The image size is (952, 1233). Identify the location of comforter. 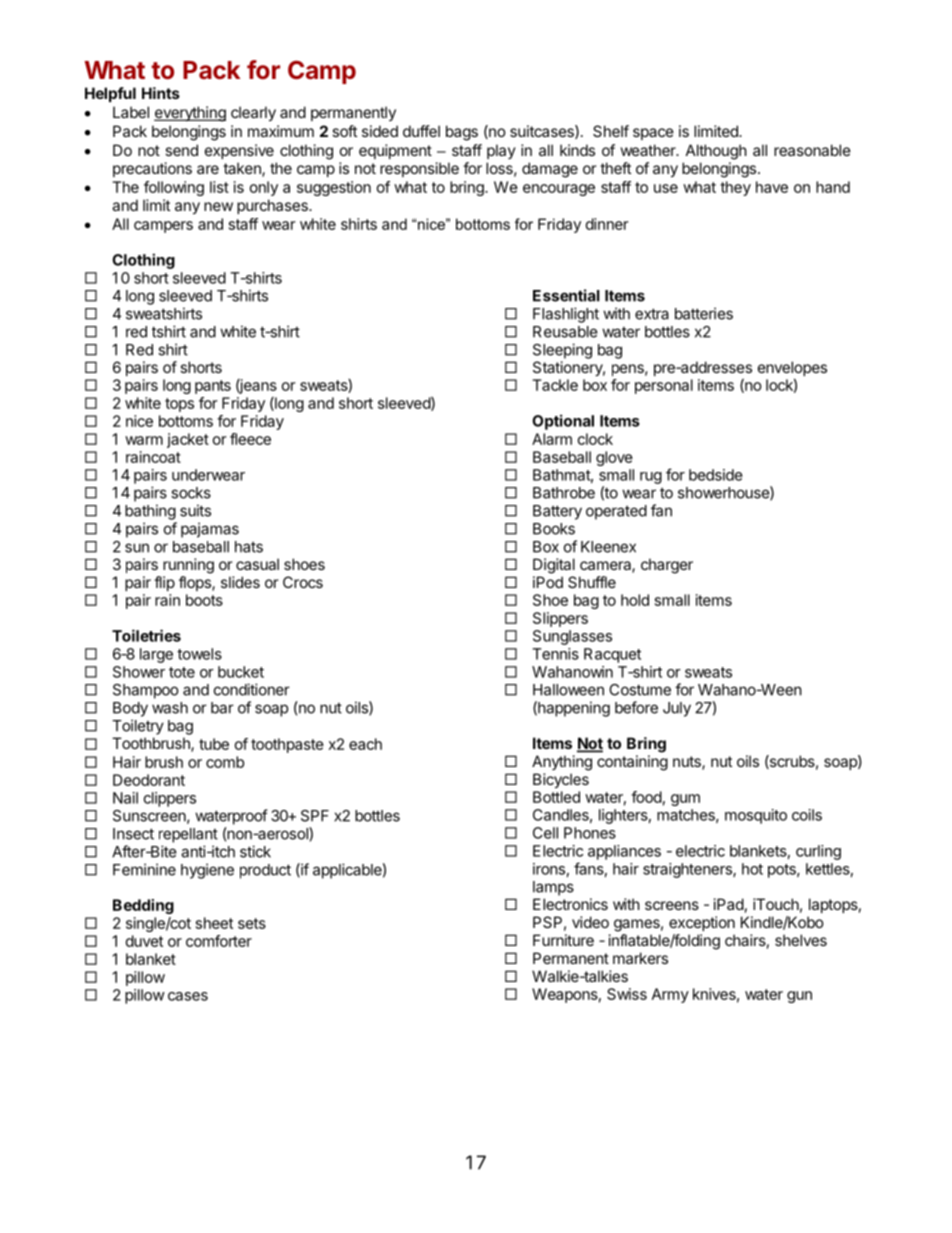
(219, 941).
